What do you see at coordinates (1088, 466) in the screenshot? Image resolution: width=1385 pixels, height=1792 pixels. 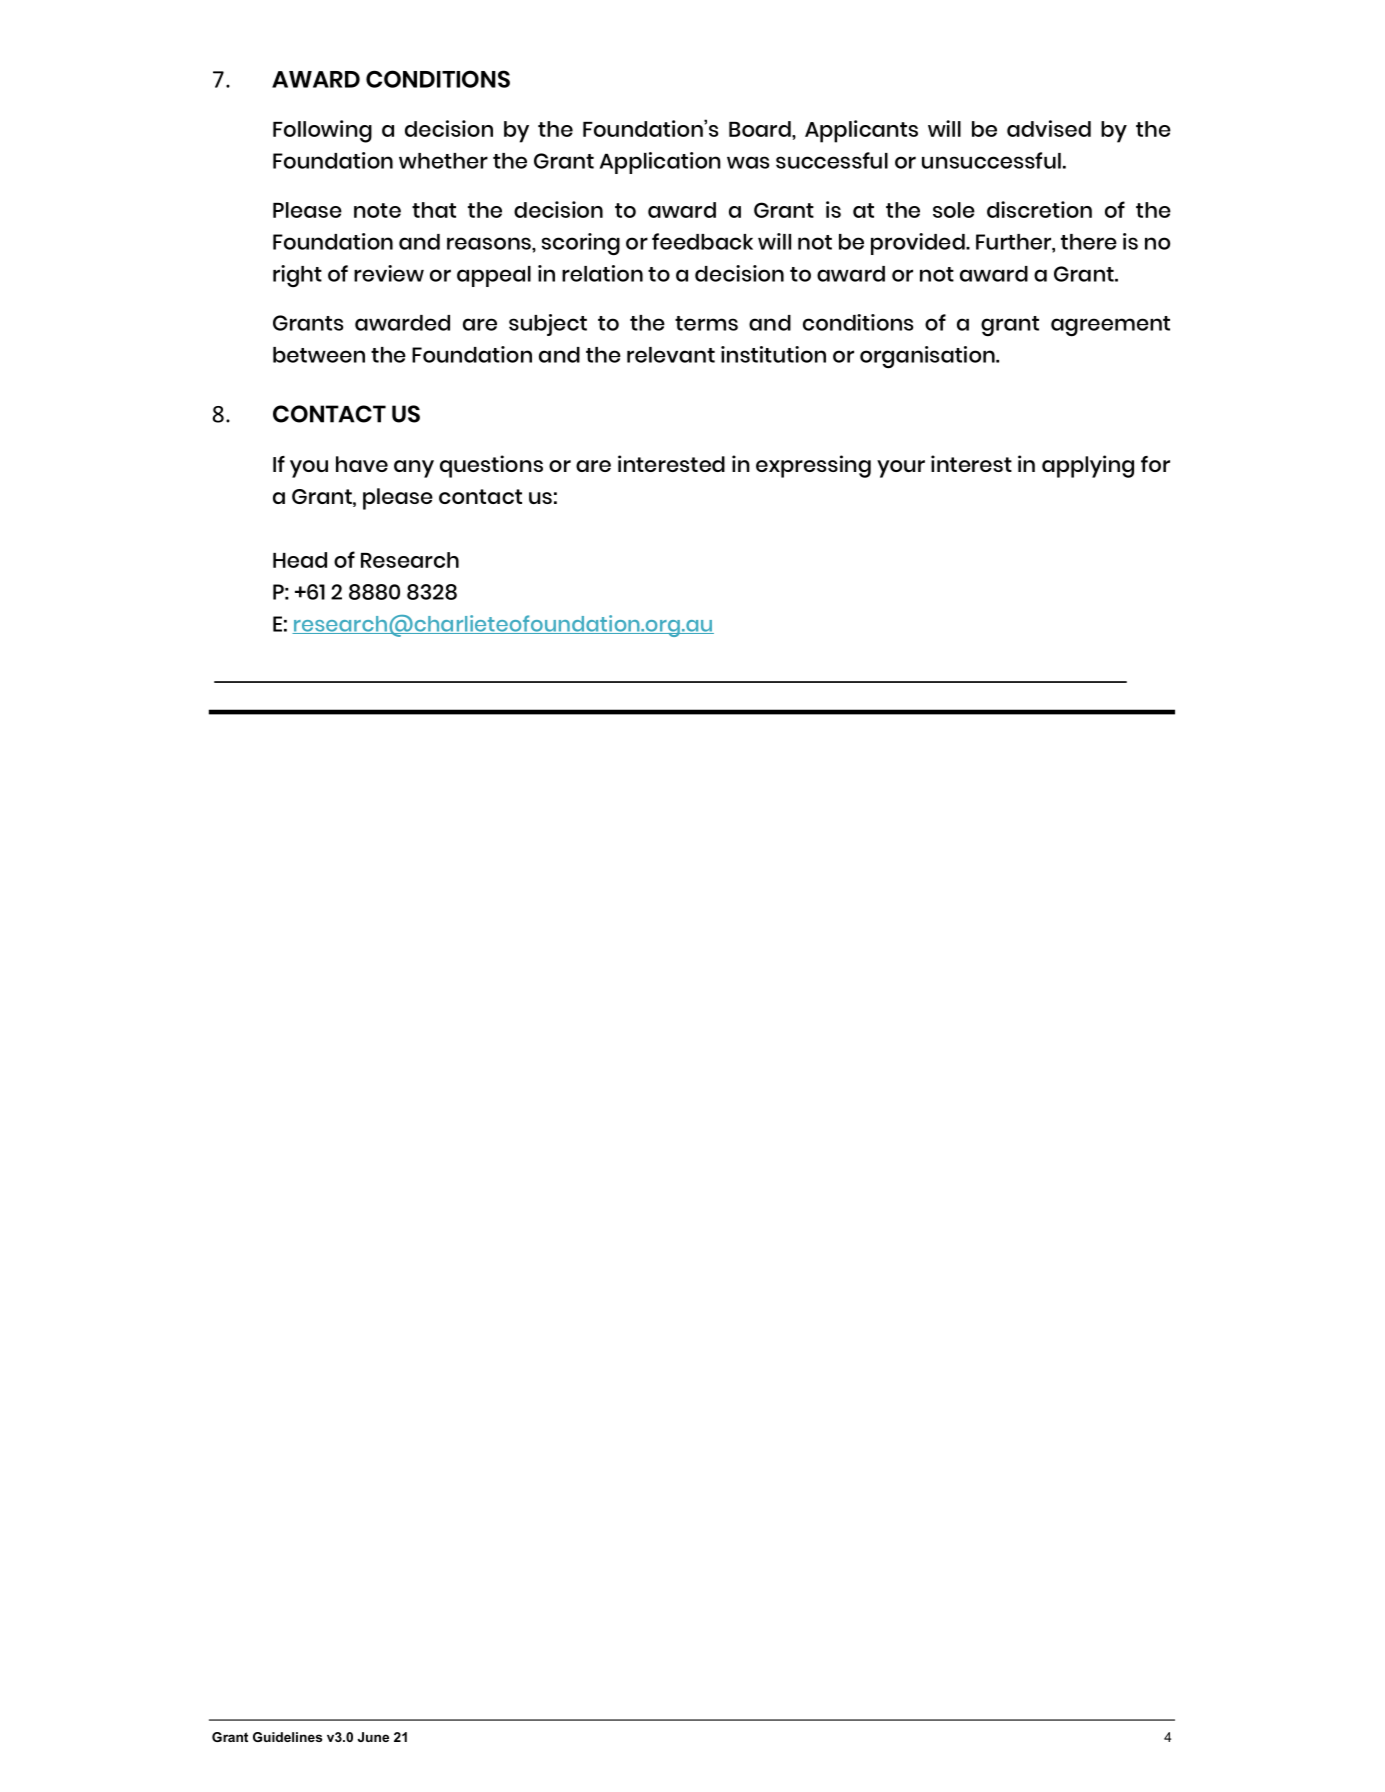 I see `applying` at bounding box center [1088, 466].
